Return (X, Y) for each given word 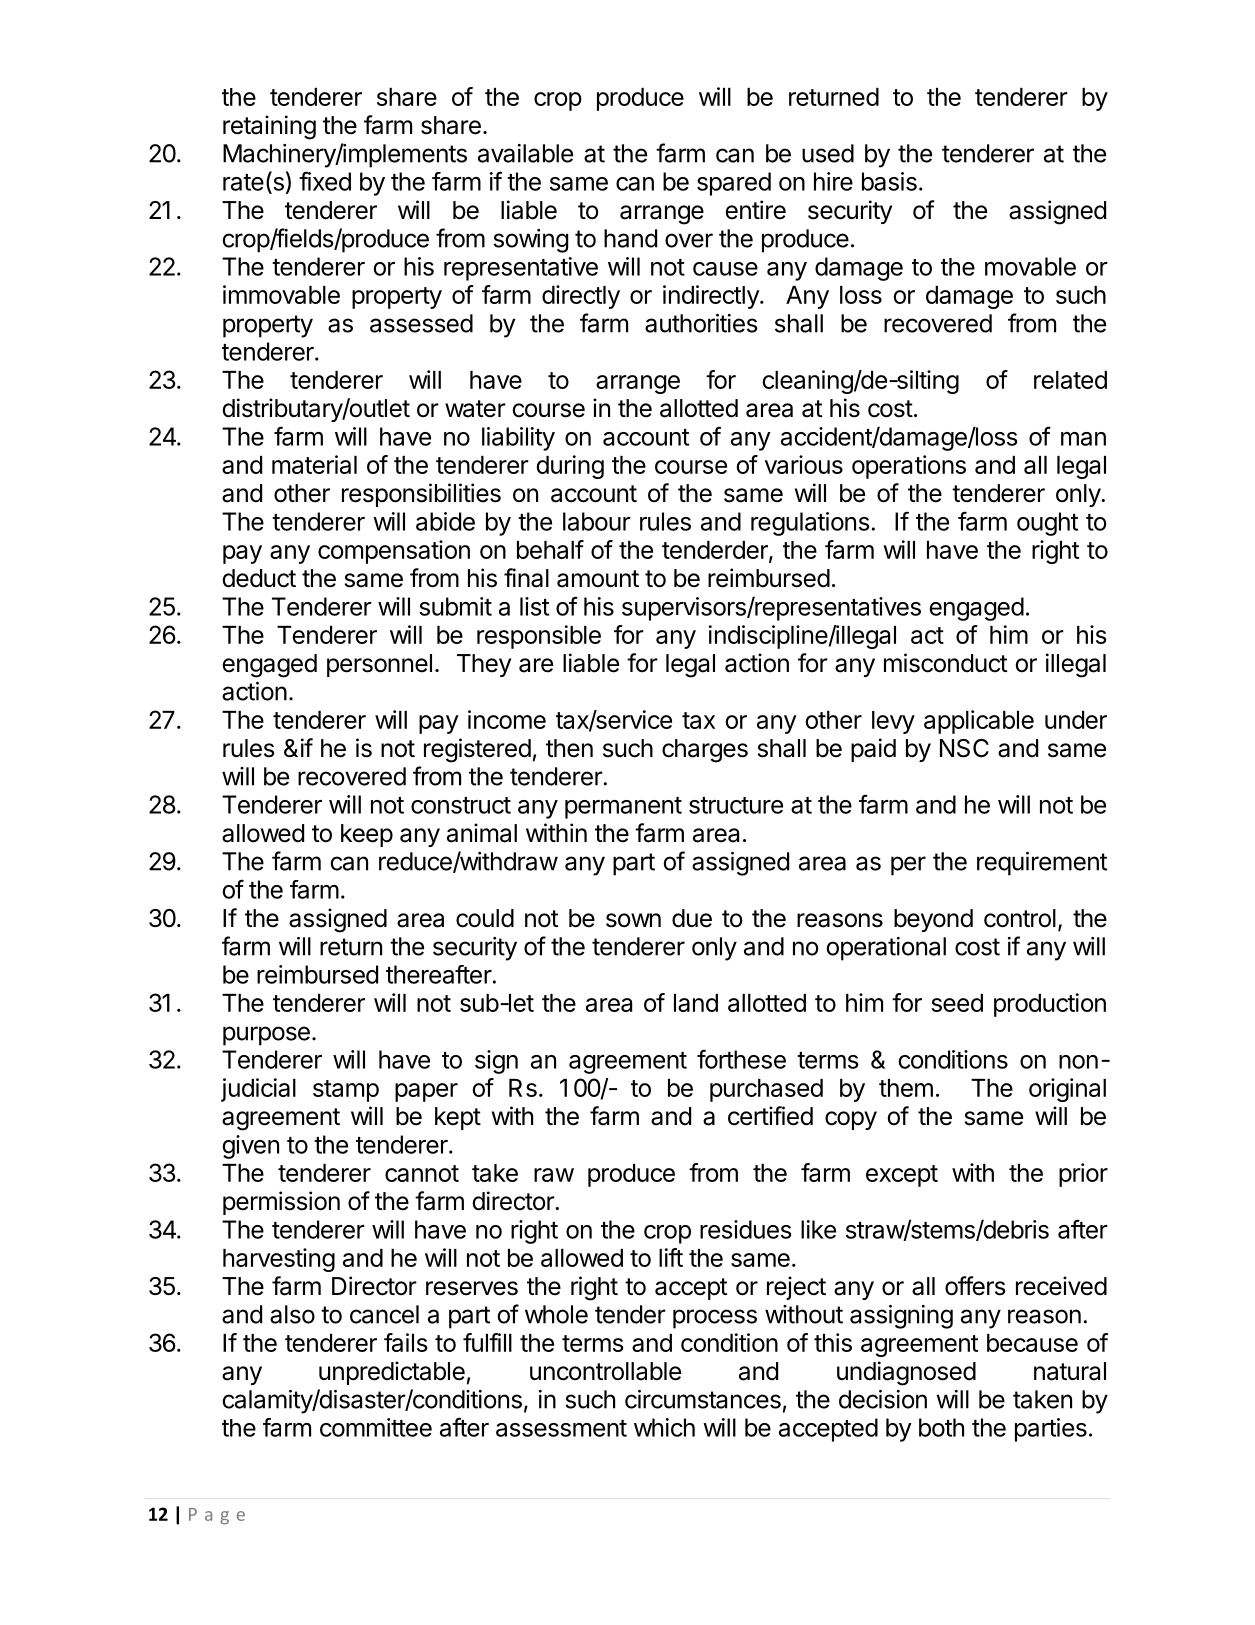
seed (957, 1003)
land (696, 1003)
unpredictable (392, 1373)
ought (1047, 524)
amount (598, 579)
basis (889, 181)
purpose (266, 1036)
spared (734, 184)
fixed (325, 181)
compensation (394, 552)
